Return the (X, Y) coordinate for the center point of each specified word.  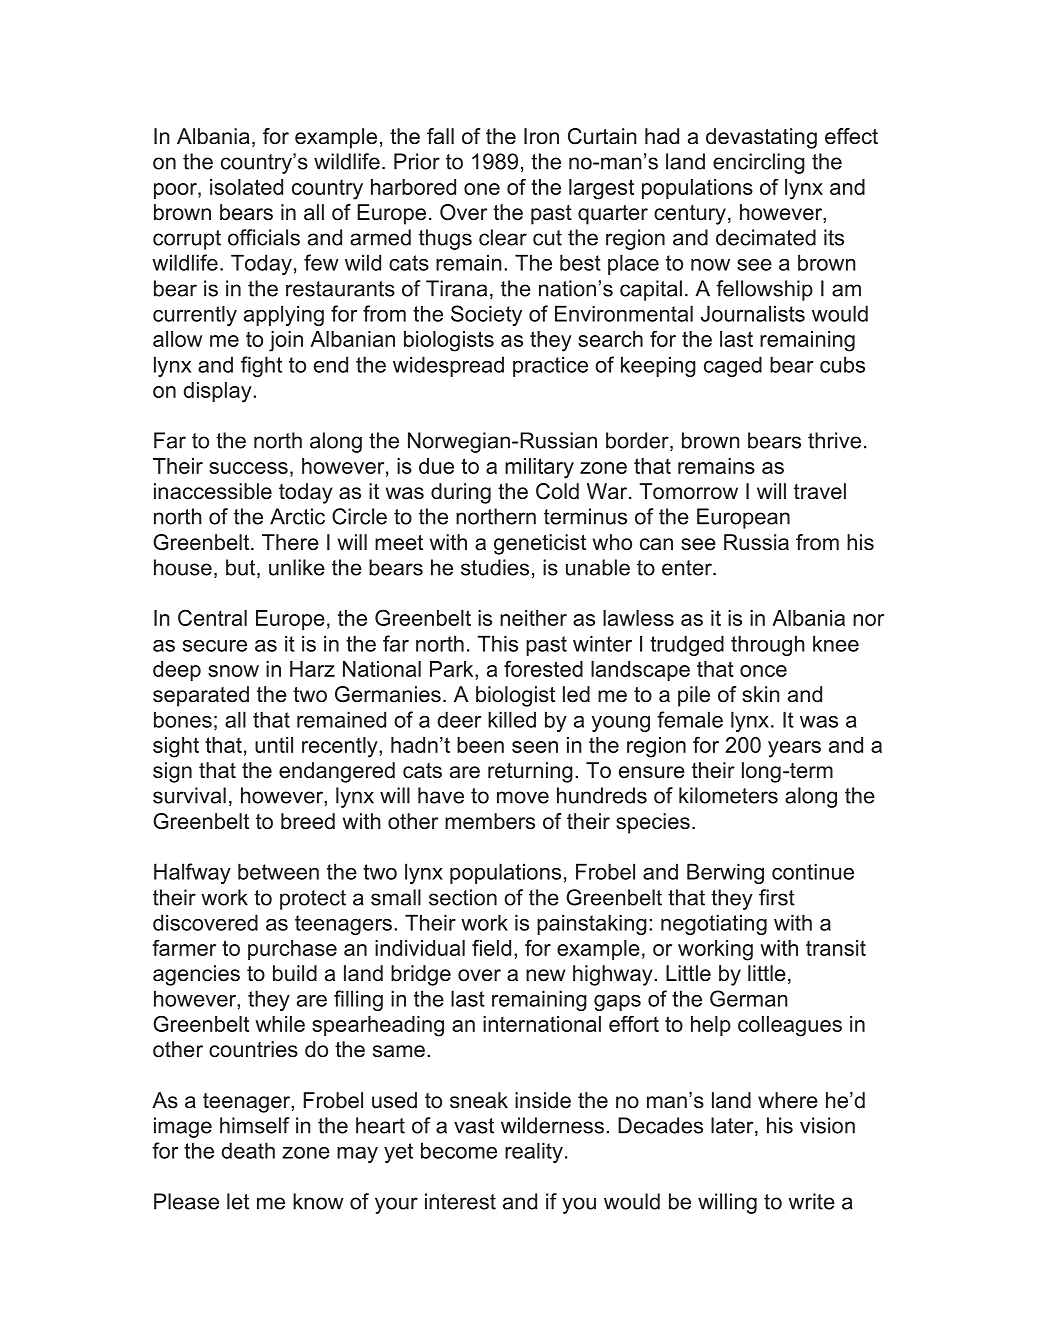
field (491, 947)
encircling (759, 163)
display (219, 392)
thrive (834, 440)
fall (440, 136)
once (763, 671)
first (777, 897)
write (811, 1201)
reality (534, 1152)
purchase (292, 950)
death (248, 1150)
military (539, 468)
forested (543, 668)
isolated (246, 187)
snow (233, 671)
